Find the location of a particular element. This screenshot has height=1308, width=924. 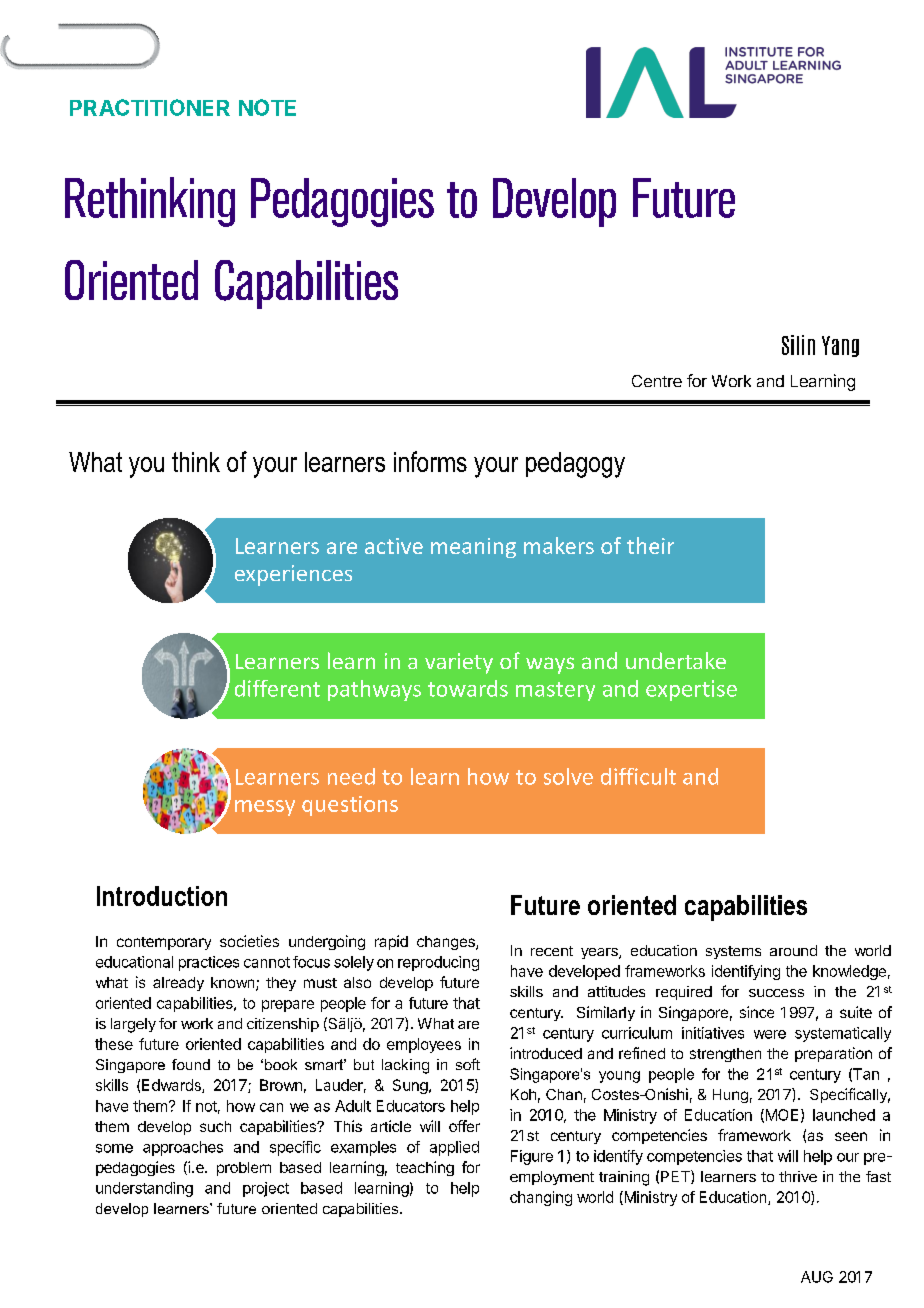

towards is located at coordinates (468, 688).
